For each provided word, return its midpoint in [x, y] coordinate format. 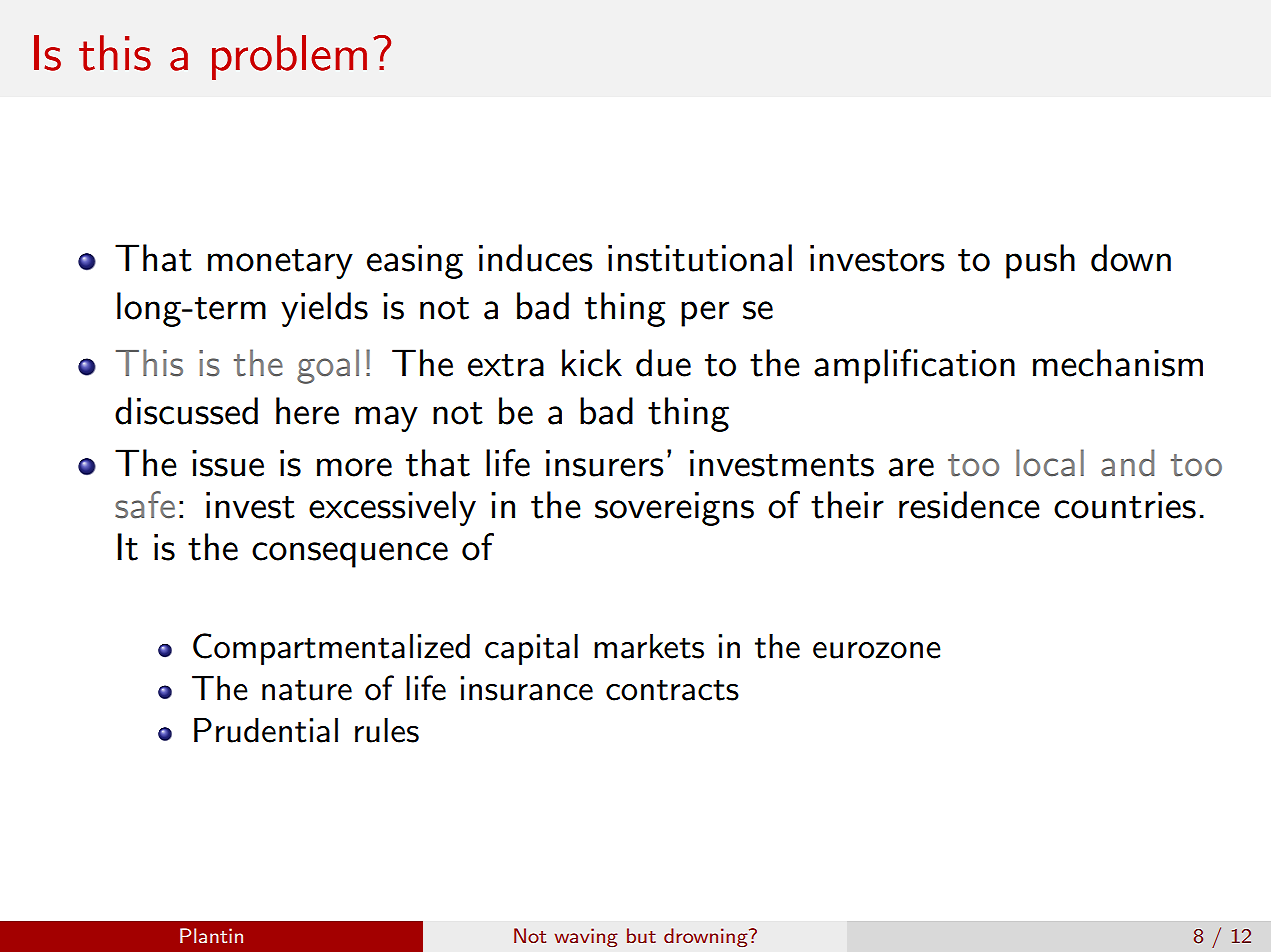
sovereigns [674, 509]
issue [228, 463]
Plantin [211, 935]
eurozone [877, 650]
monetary [280, 264]
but [641, 935]
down [1131, 258]
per [705, 314]
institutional [700, 258]
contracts [672, 690]
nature [307, 690]
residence [969, 505]
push [1040, 261]
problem [289, 57]
